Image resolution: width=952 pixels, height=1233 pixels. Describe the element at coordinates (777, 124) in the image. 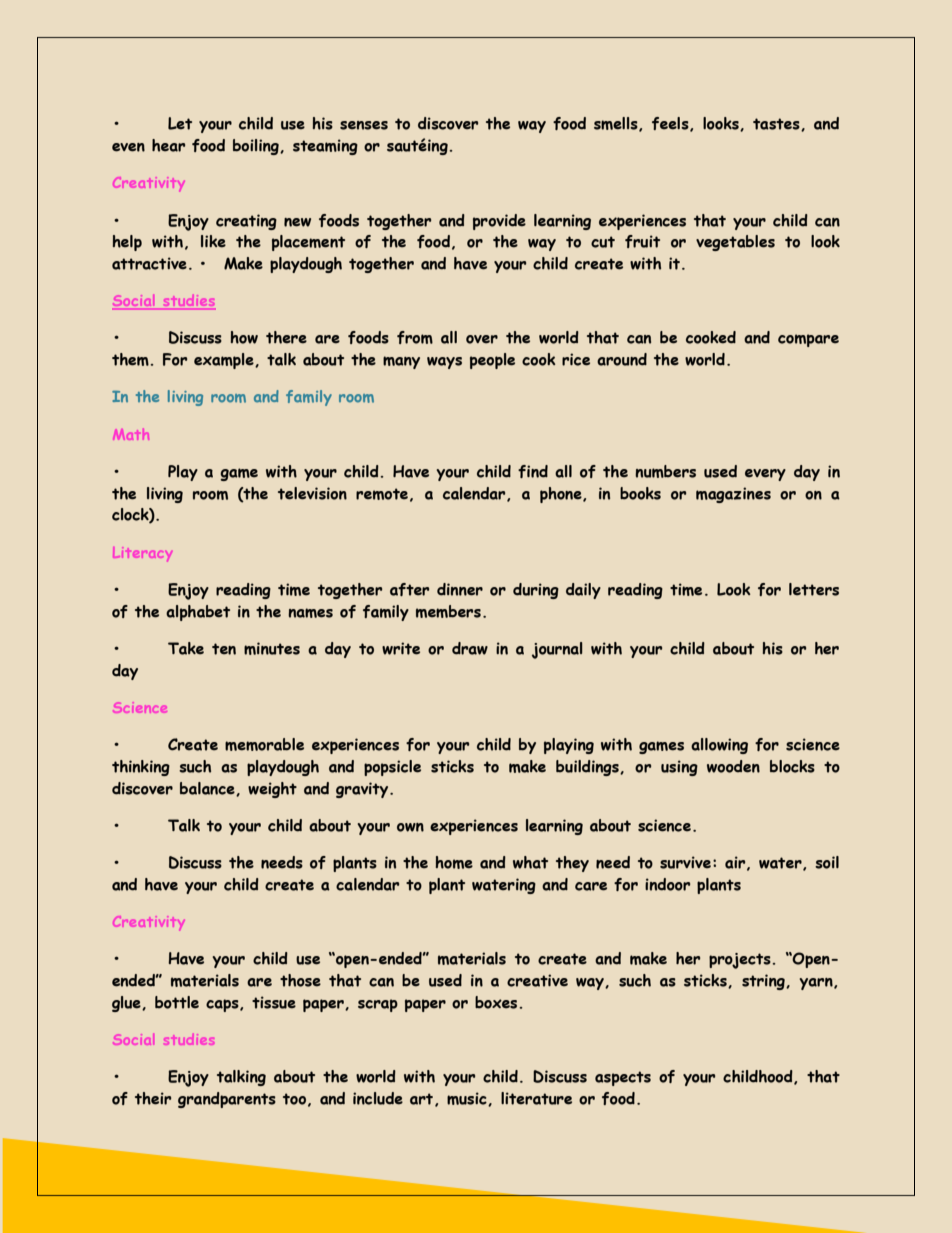

I see `tastes` at that location.
